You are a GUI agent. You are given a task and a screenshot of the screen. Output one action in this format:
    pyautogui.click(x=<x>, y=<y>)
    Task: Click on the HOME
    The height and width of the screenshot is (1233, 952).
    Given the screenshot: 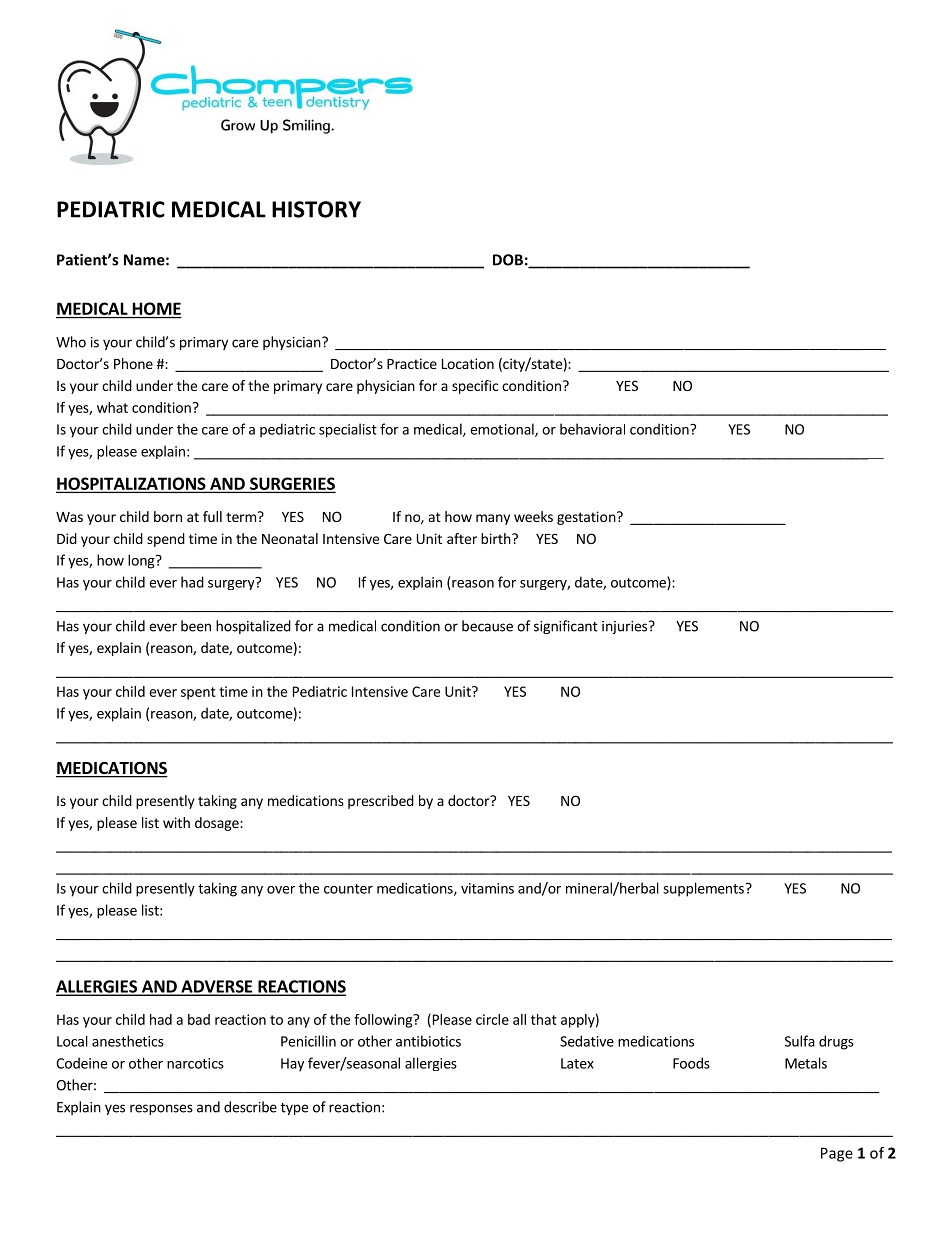 What is the action you would take?
    pyautogui.click(x=157, y=308)
